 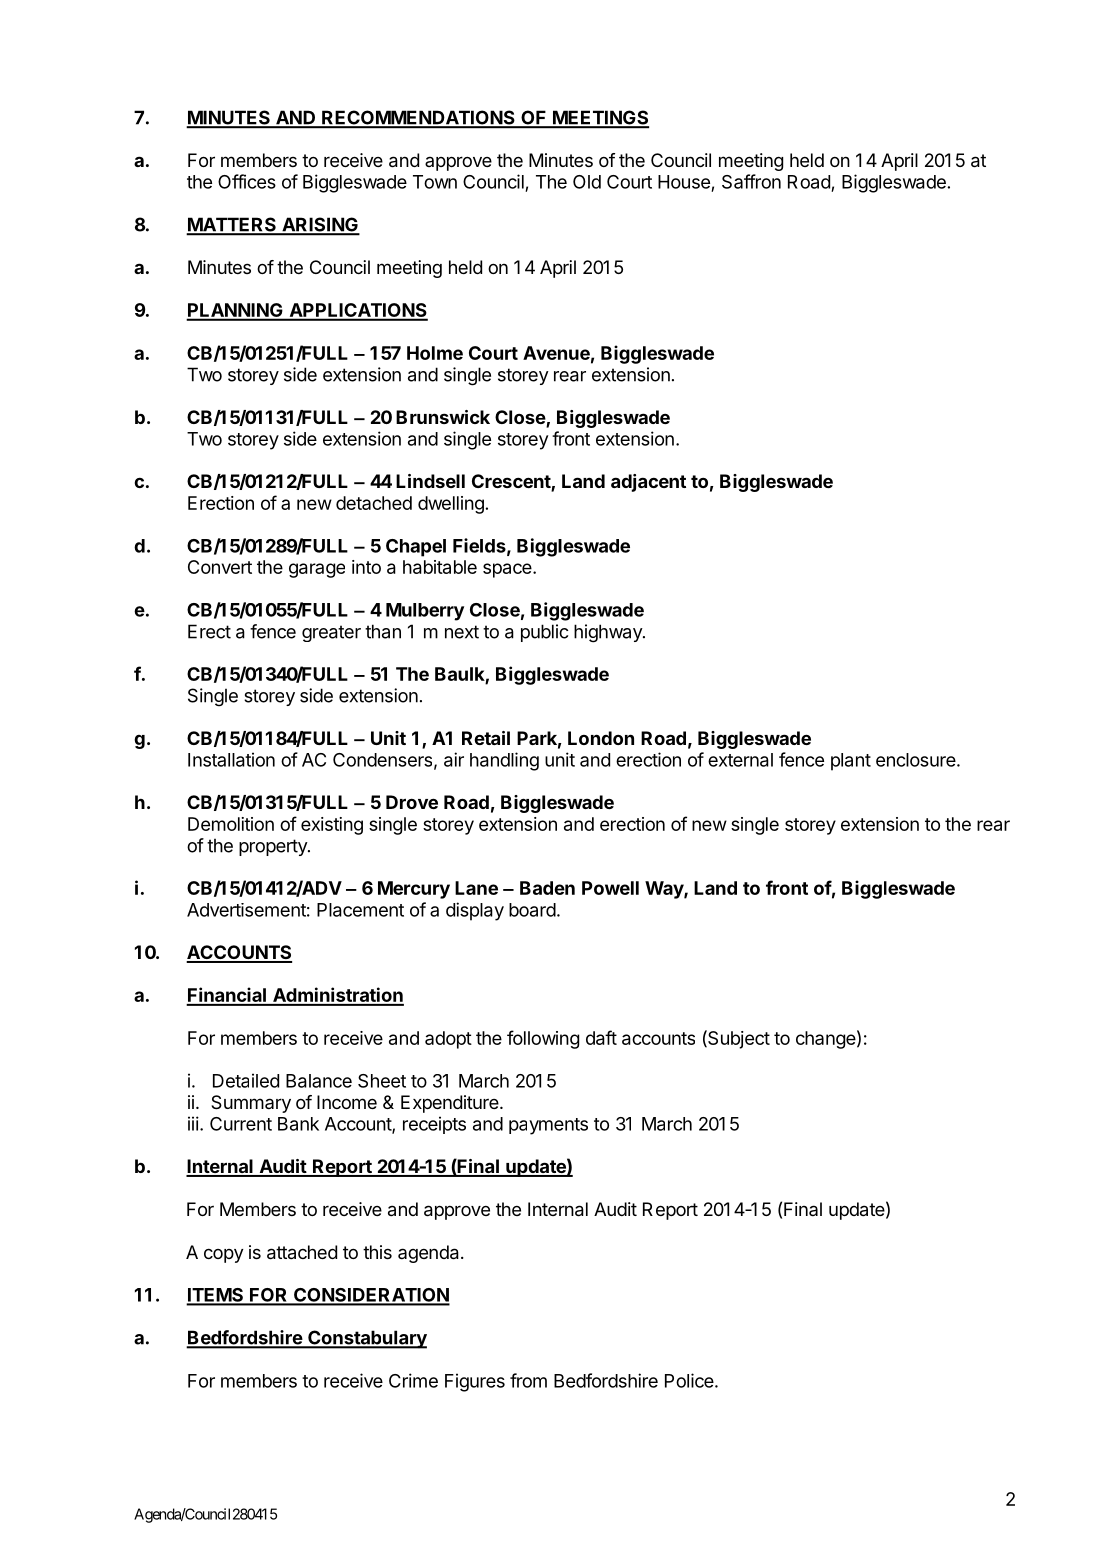 I want to click on London, so click(x=601, y=738).
